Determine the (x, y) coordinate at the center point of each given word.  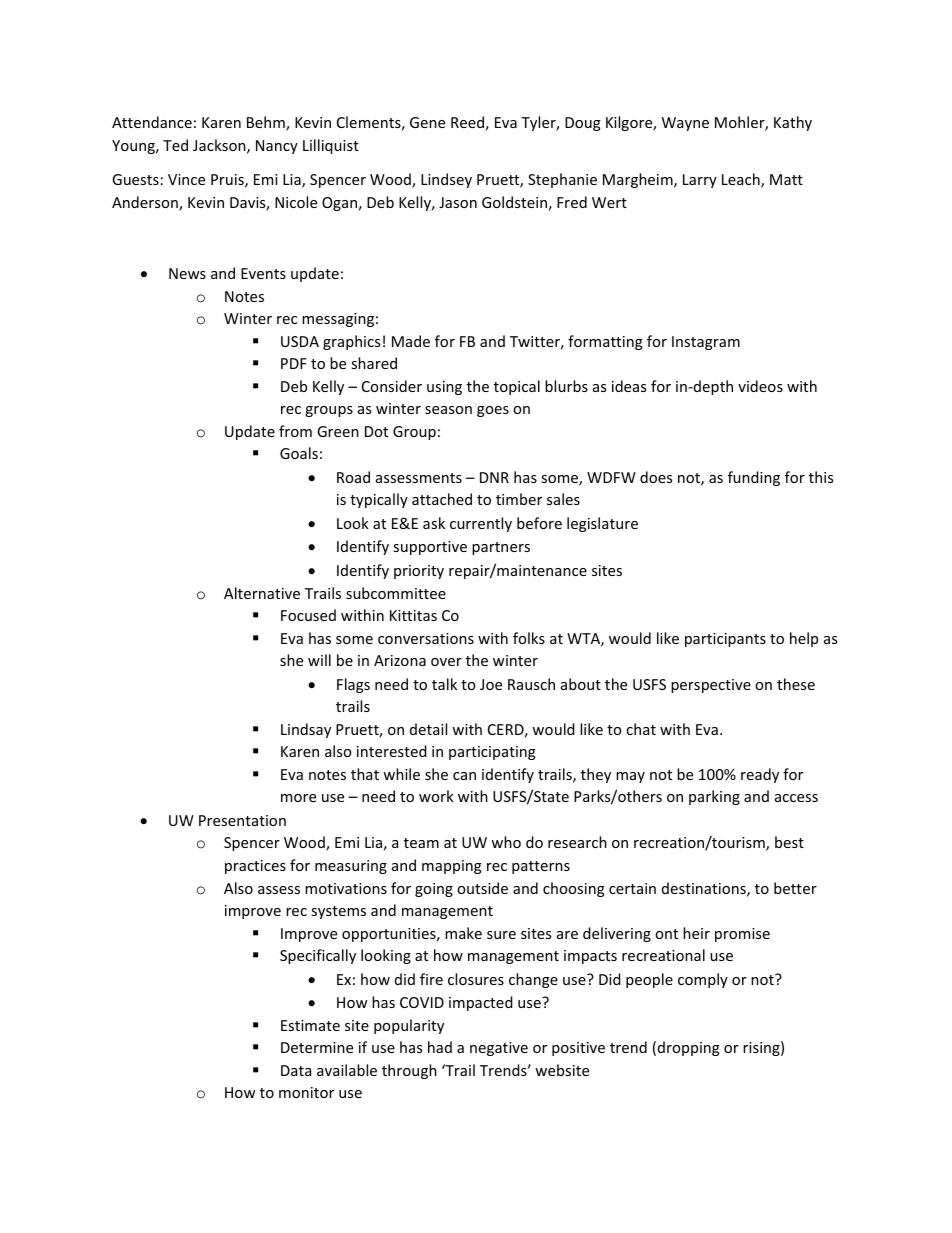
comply (703, 980)
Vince (186, 179)
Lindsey (446, 180)
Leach (742, 180)
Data (296, 1070)
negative (499, 1049)
